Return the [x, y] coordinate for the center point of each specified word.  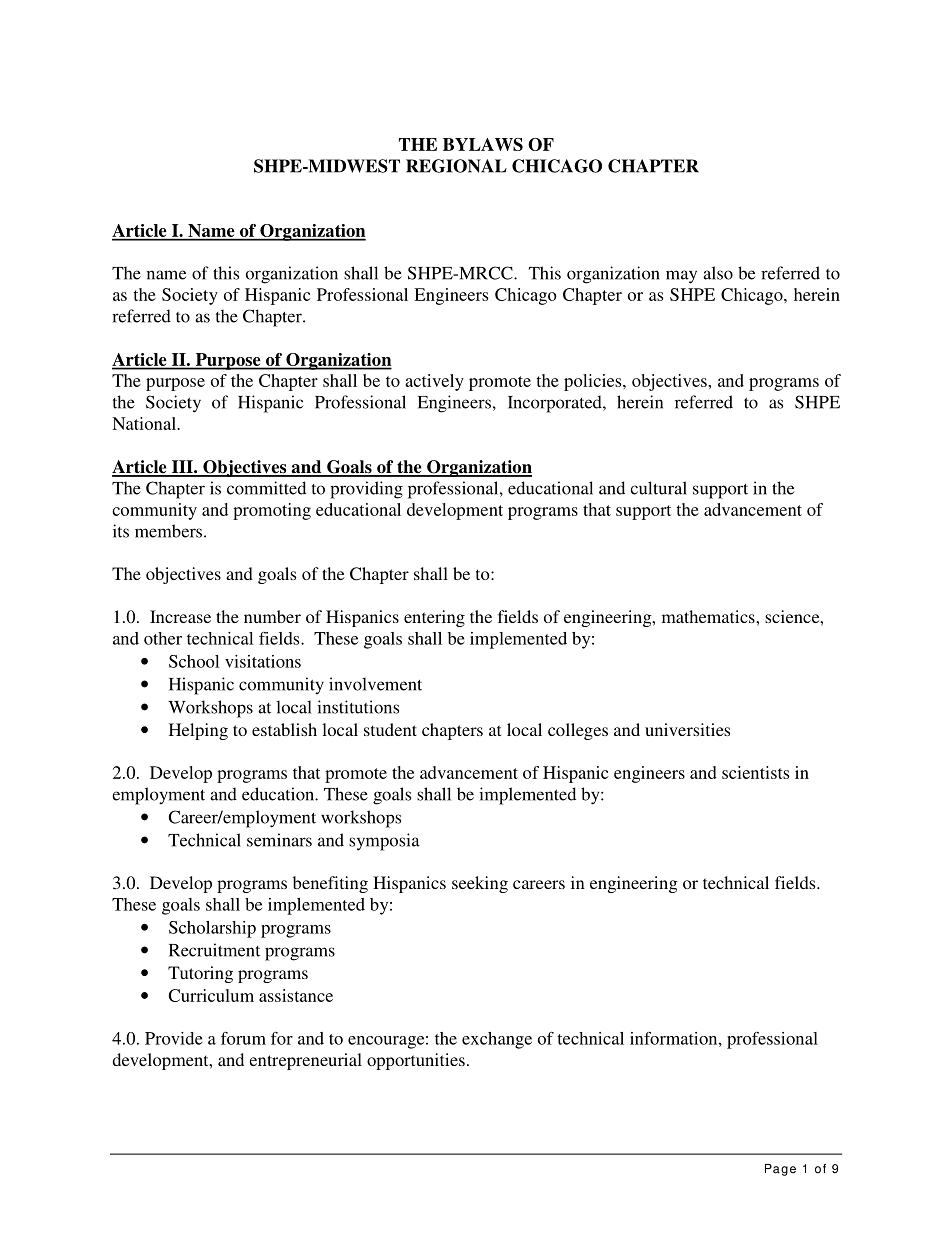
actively [434, 382]
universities [687, 729]
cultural [658, 488]
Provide [174, 1038]
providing [366, 490]
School [194, 661]
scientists [755, 772]
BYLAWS [483, 144]
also [718, 273]
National [145, 423]
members [170, 531]
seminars [279, 840]
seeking [480, 884]
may [681, 277]
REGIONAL [456, 166]
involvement [375, 684]
